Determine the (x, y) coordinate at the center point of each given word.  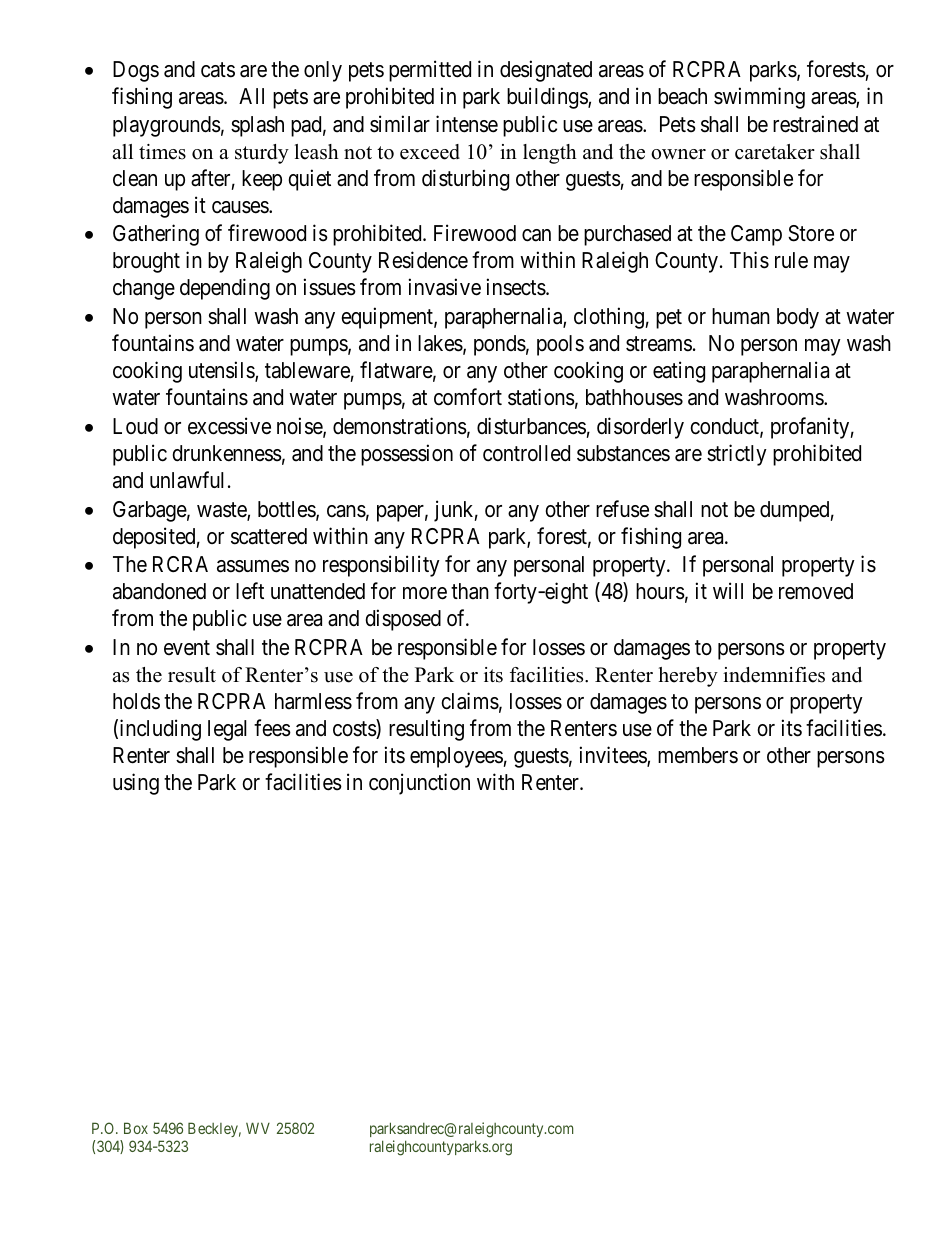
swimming (759, 98)
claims (470, 701)
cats (218, 70)
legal (227, 730)
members (698, 755)
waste (222, 511)
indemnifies (774, 675)
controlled (526, 453)
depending (225, 289)
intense (467, 124)
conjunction (419, 784)
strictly (737, 455)
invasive (445, 287)
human (741, 316)
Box (136, 1128)
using (136, 784)
